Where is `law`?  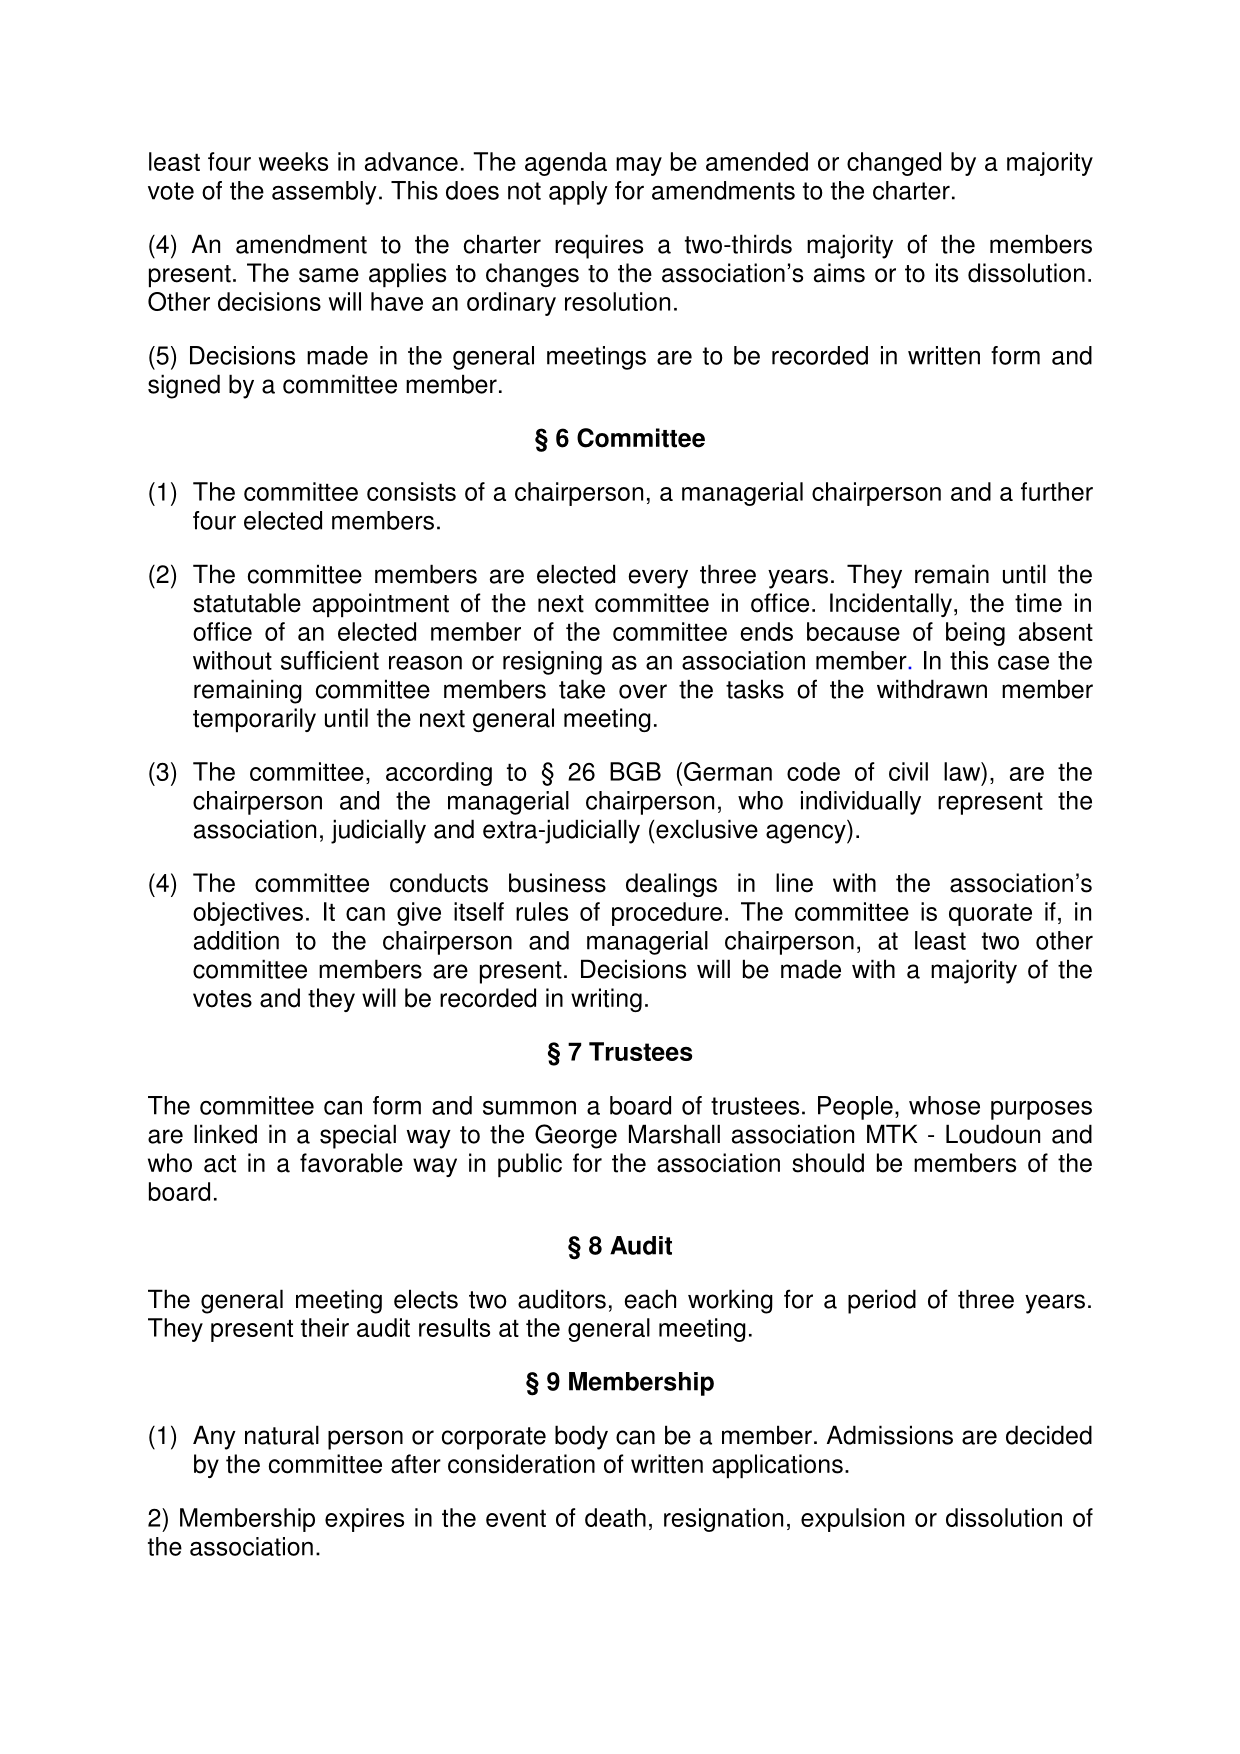 law is located at coordinates (963, 771).
